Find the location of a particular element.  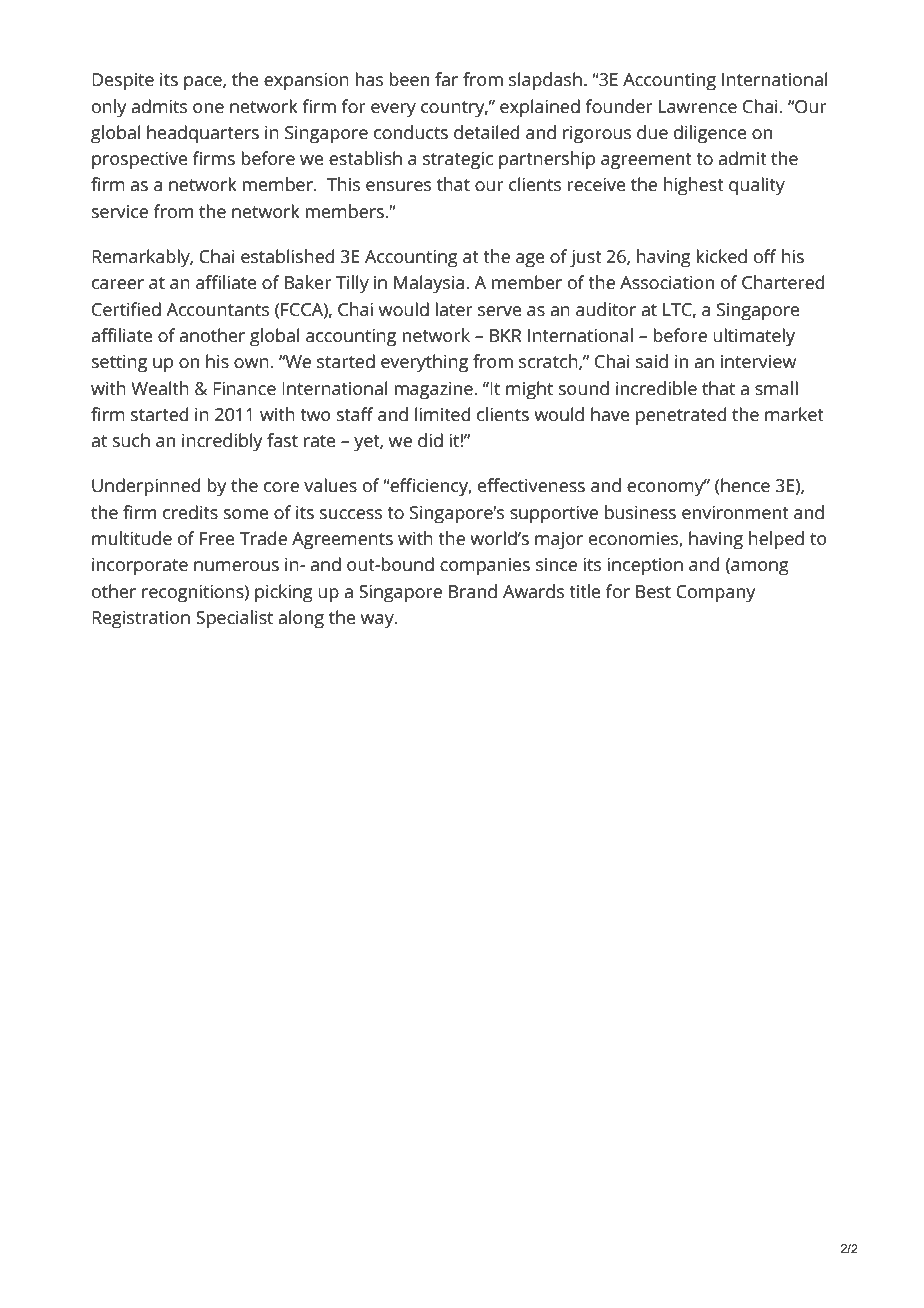

Lawrence is located at coordinates (698, 106).
